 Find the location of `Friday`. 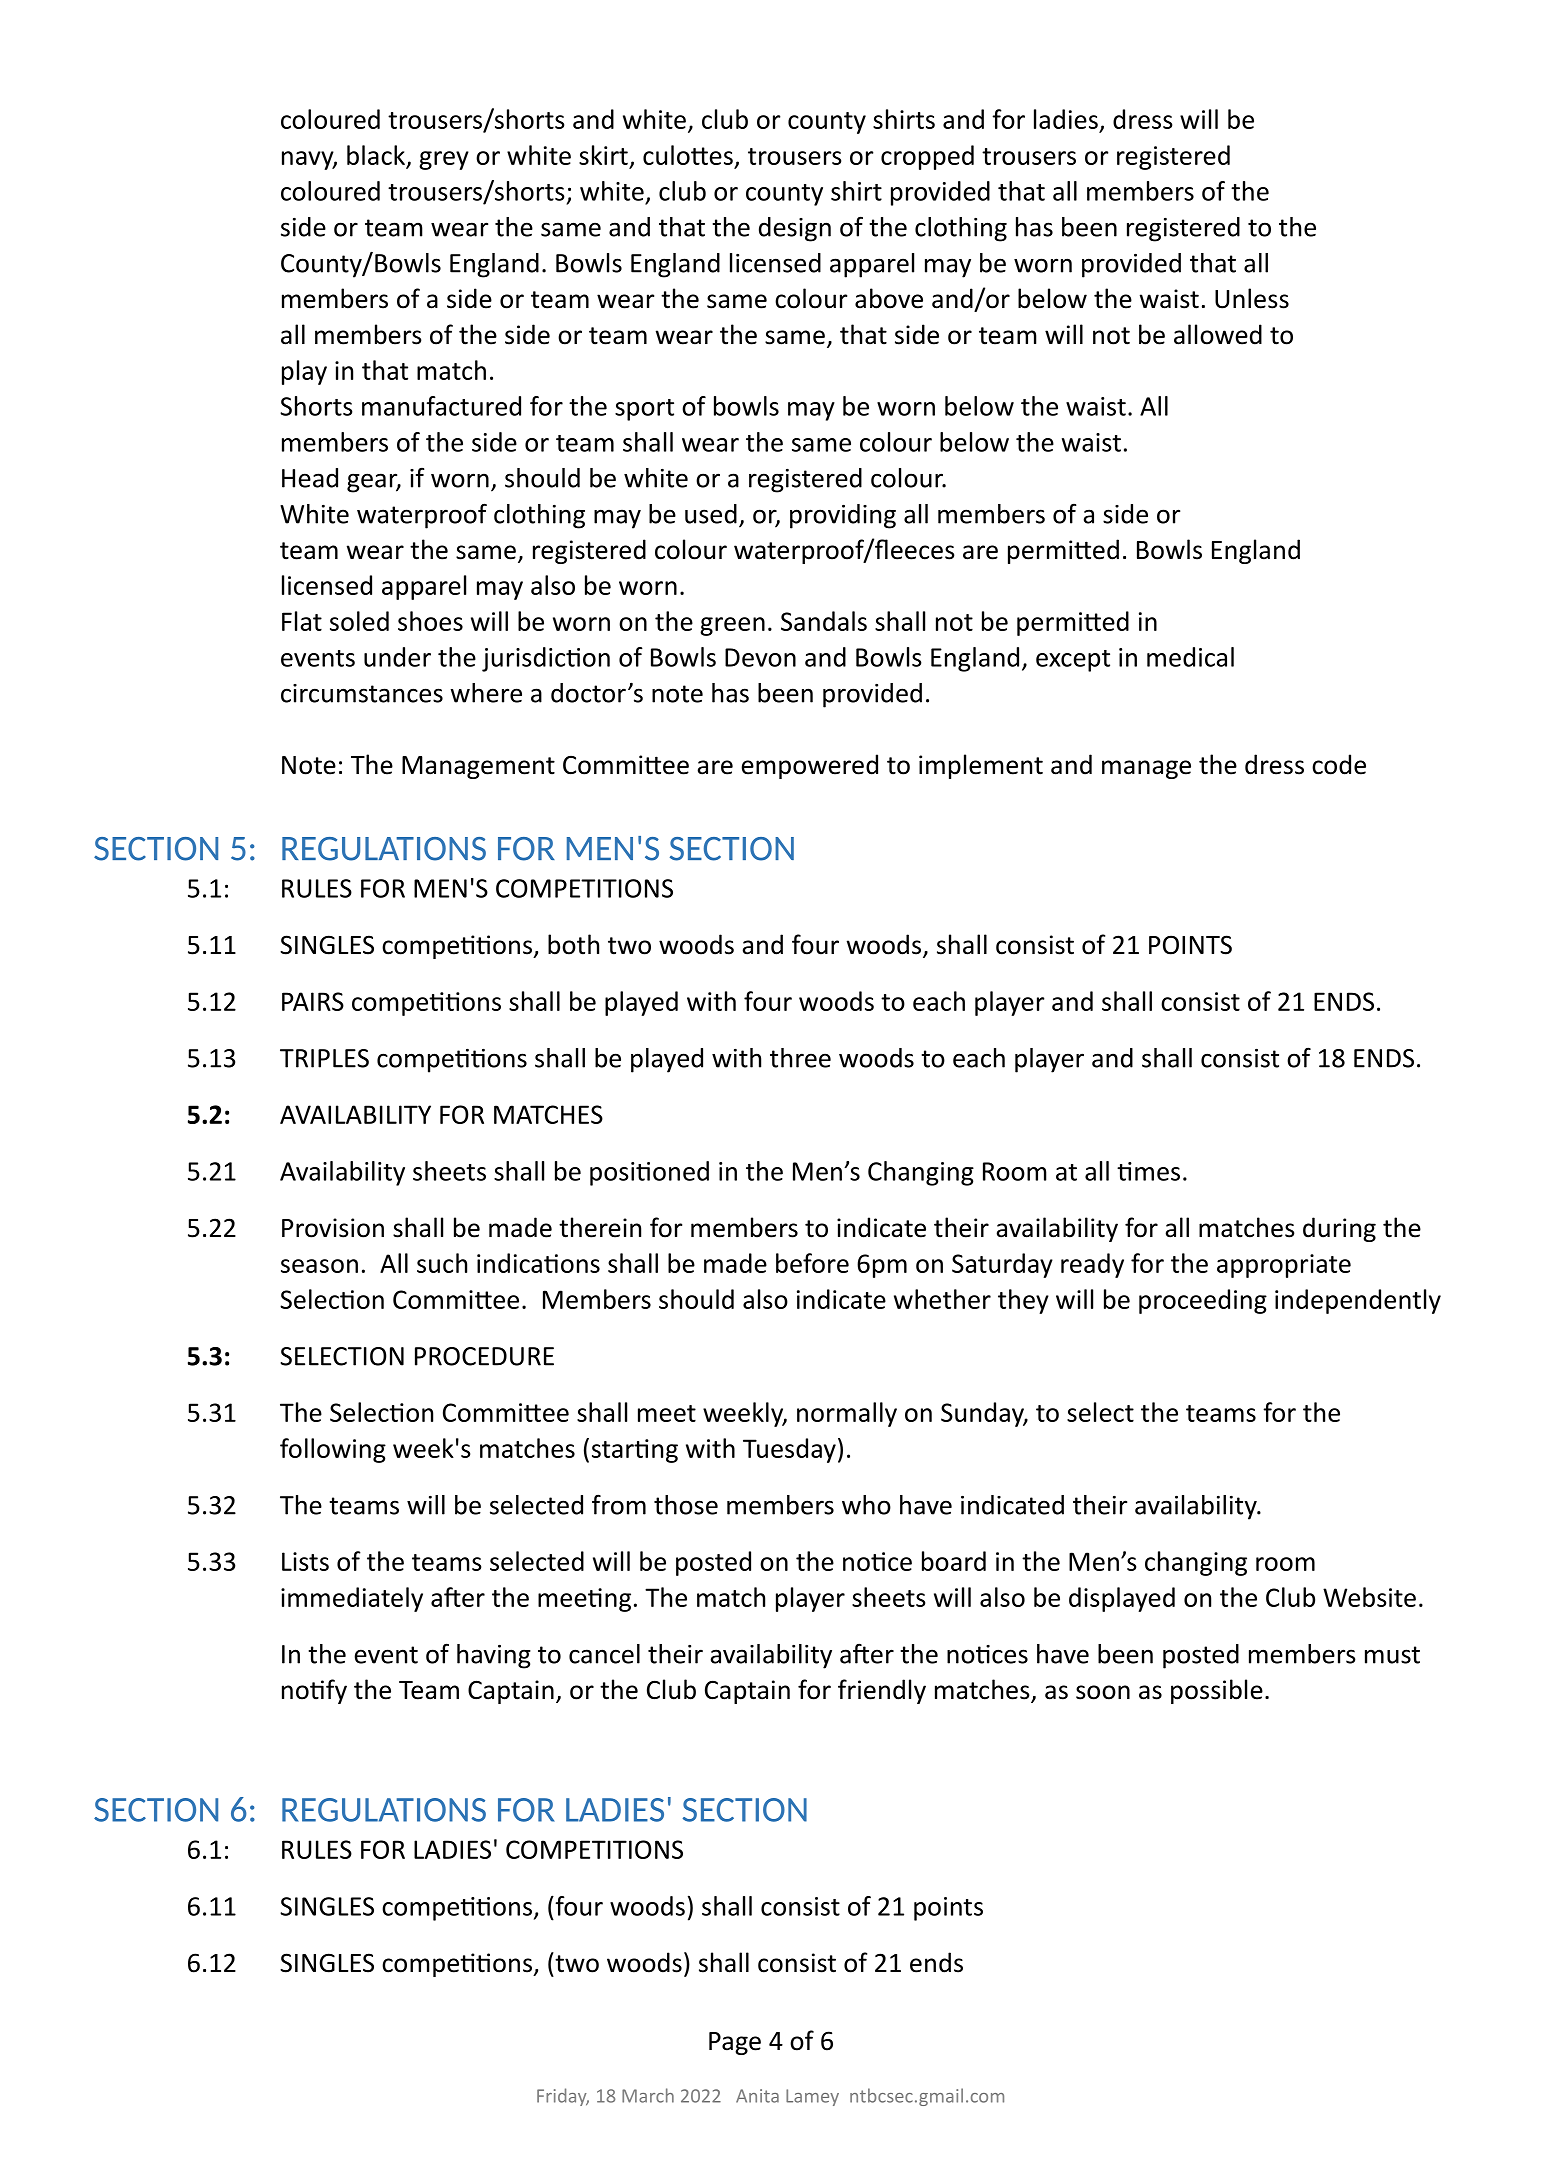

Friday is located at coordinates (563, 2097).
